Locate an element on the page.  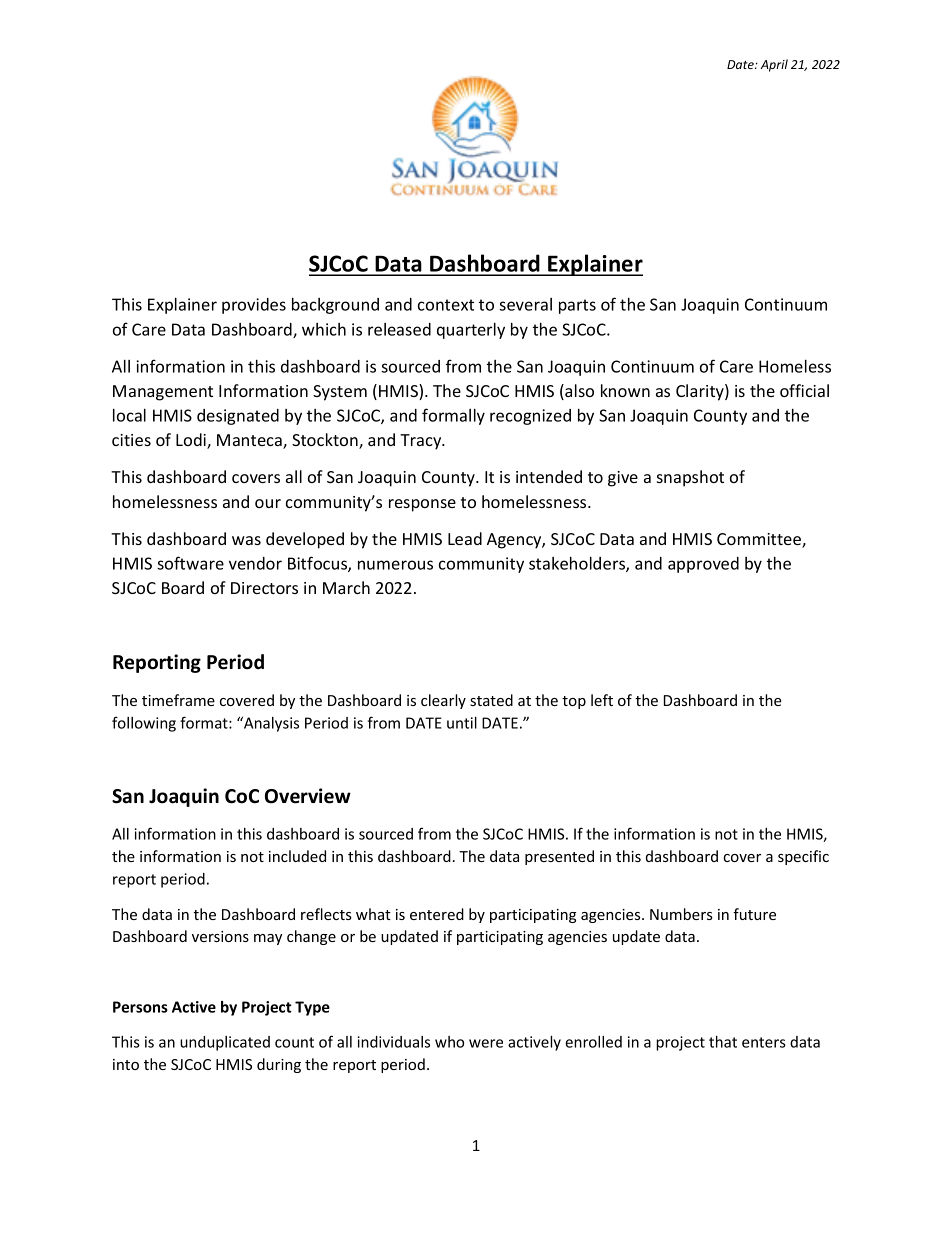
provides is located at coordinates (254, 306).
